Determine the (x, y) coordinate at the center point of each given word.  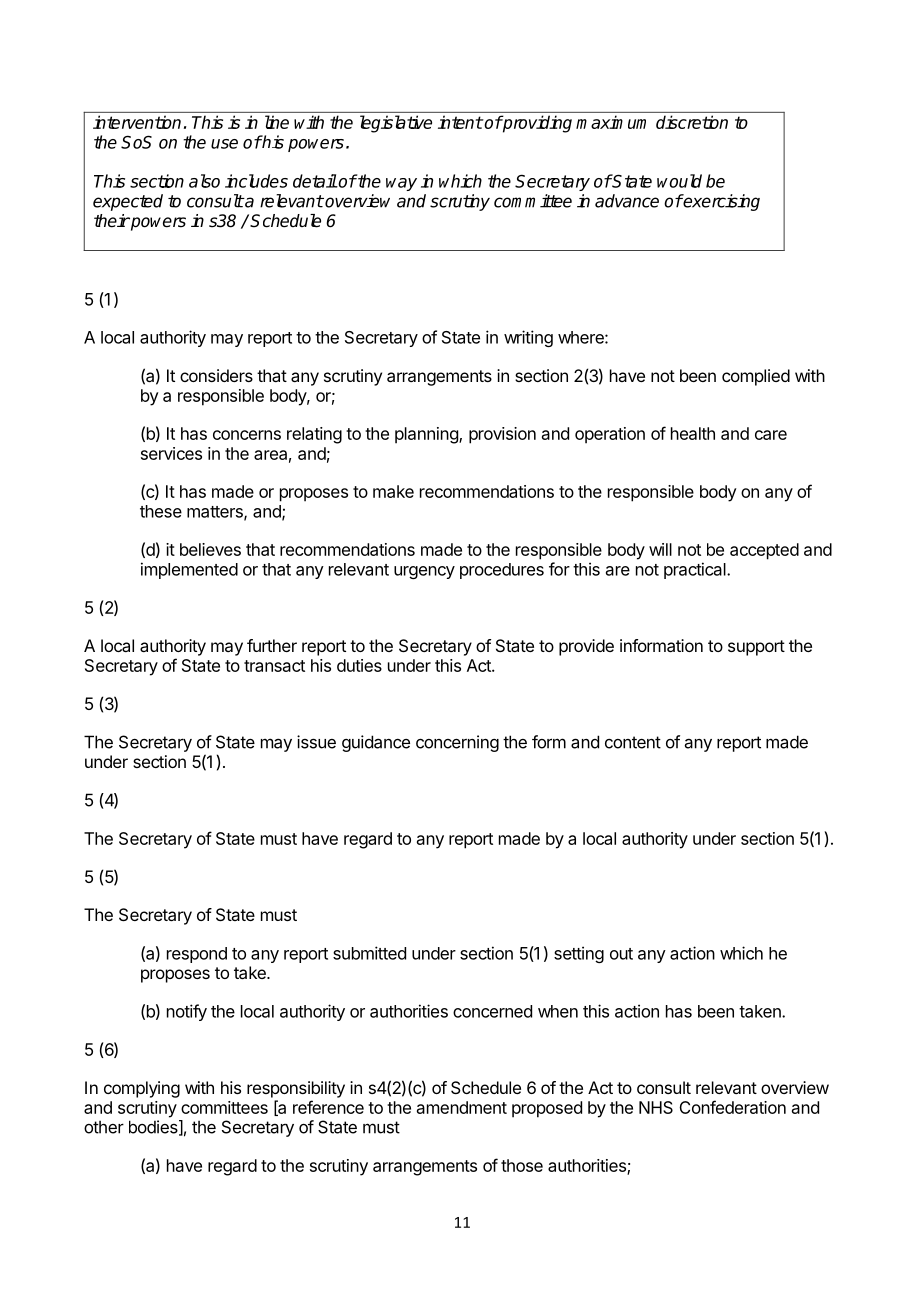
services (171, 453)
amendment (462, 1107)
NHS (656, 1107)
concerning (457, 743)
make (393, 491)
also (204, 181)
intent (460, 122)
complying (142, 1089)
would (679, 181)
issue (316, 742)
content (633, 742)
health (693, 433)
